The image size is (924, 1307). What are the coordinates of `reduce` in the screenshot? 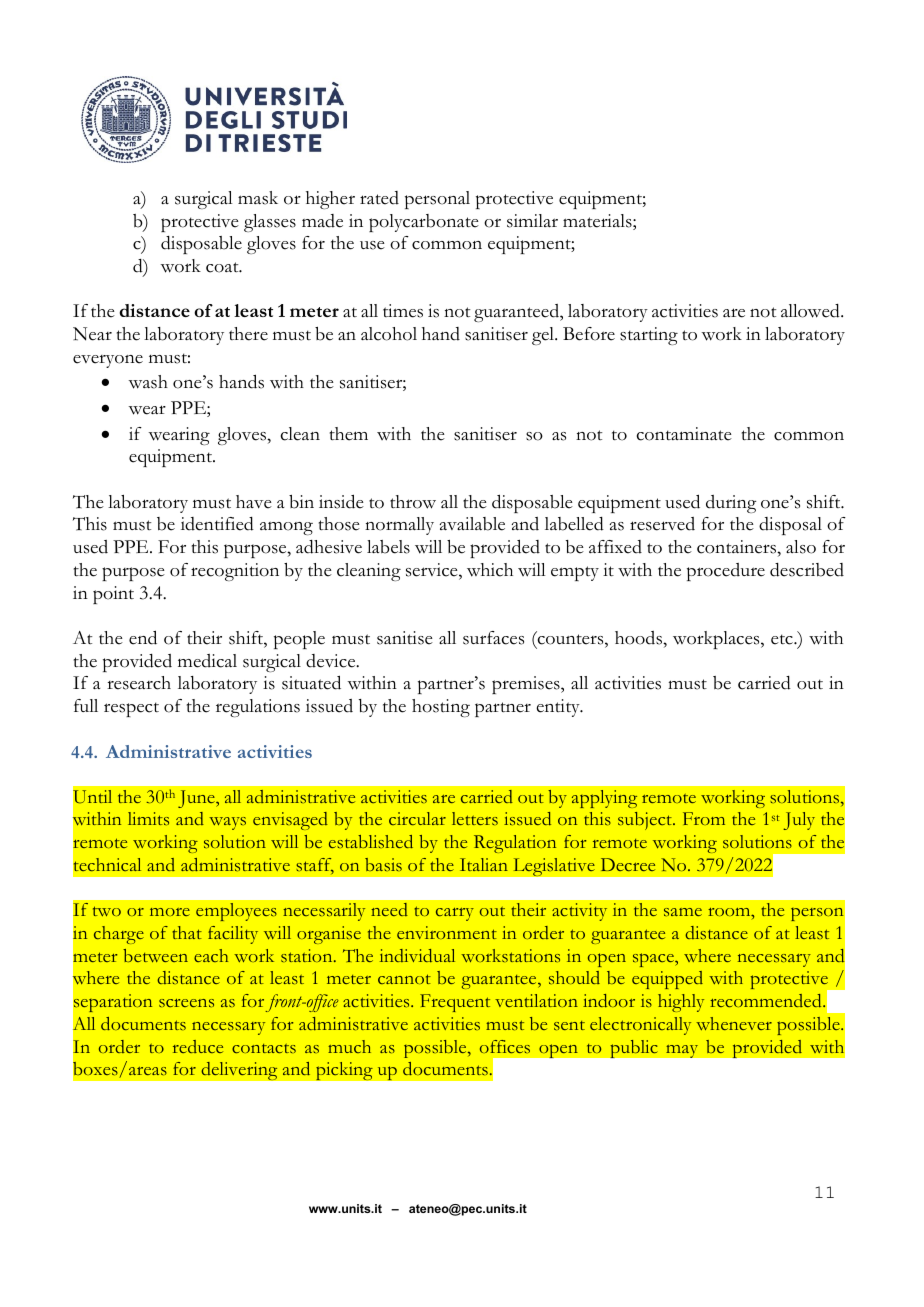 It's located at (198, 1046).
